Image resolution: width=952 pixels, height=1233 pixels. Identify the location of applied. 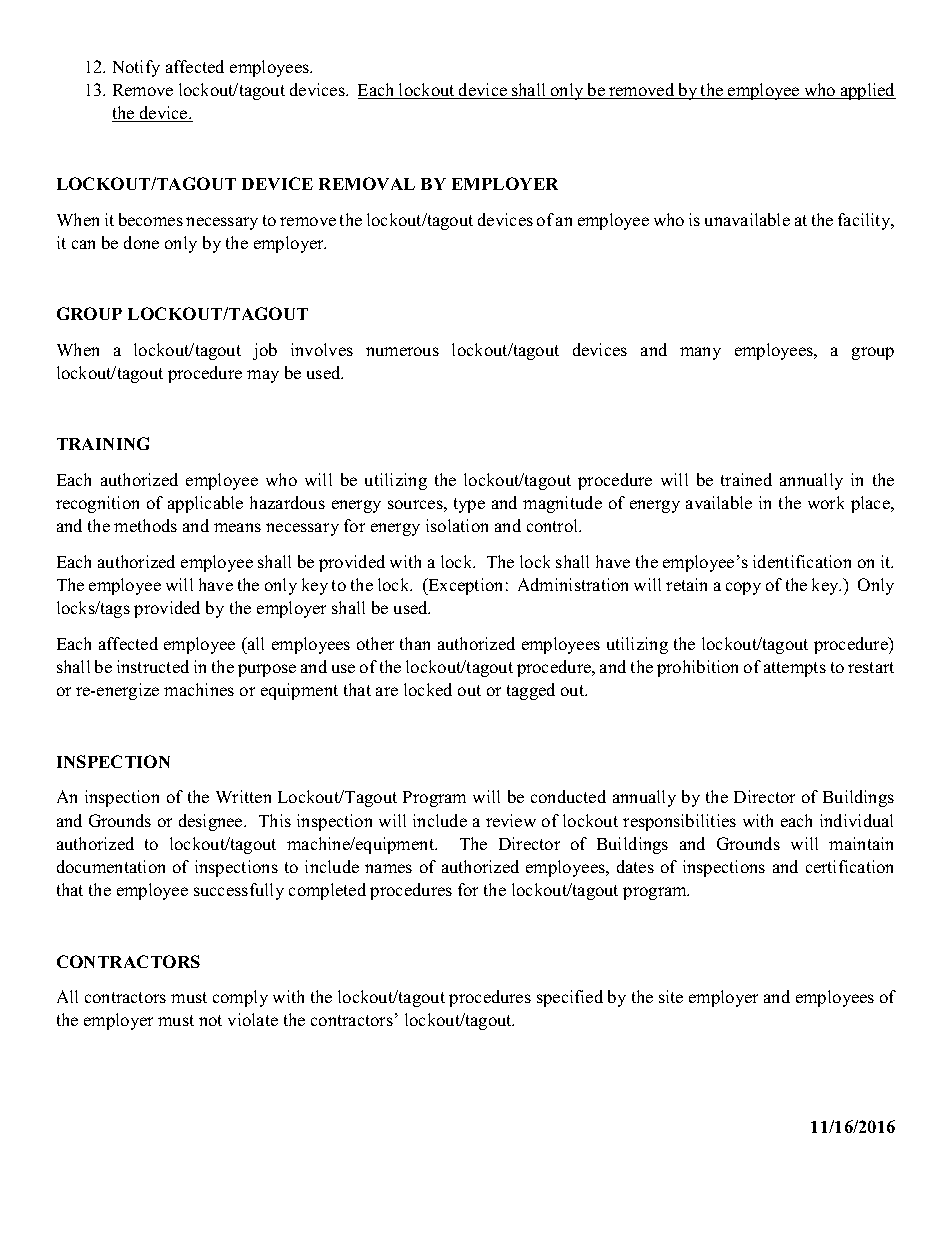
(867, 91).
